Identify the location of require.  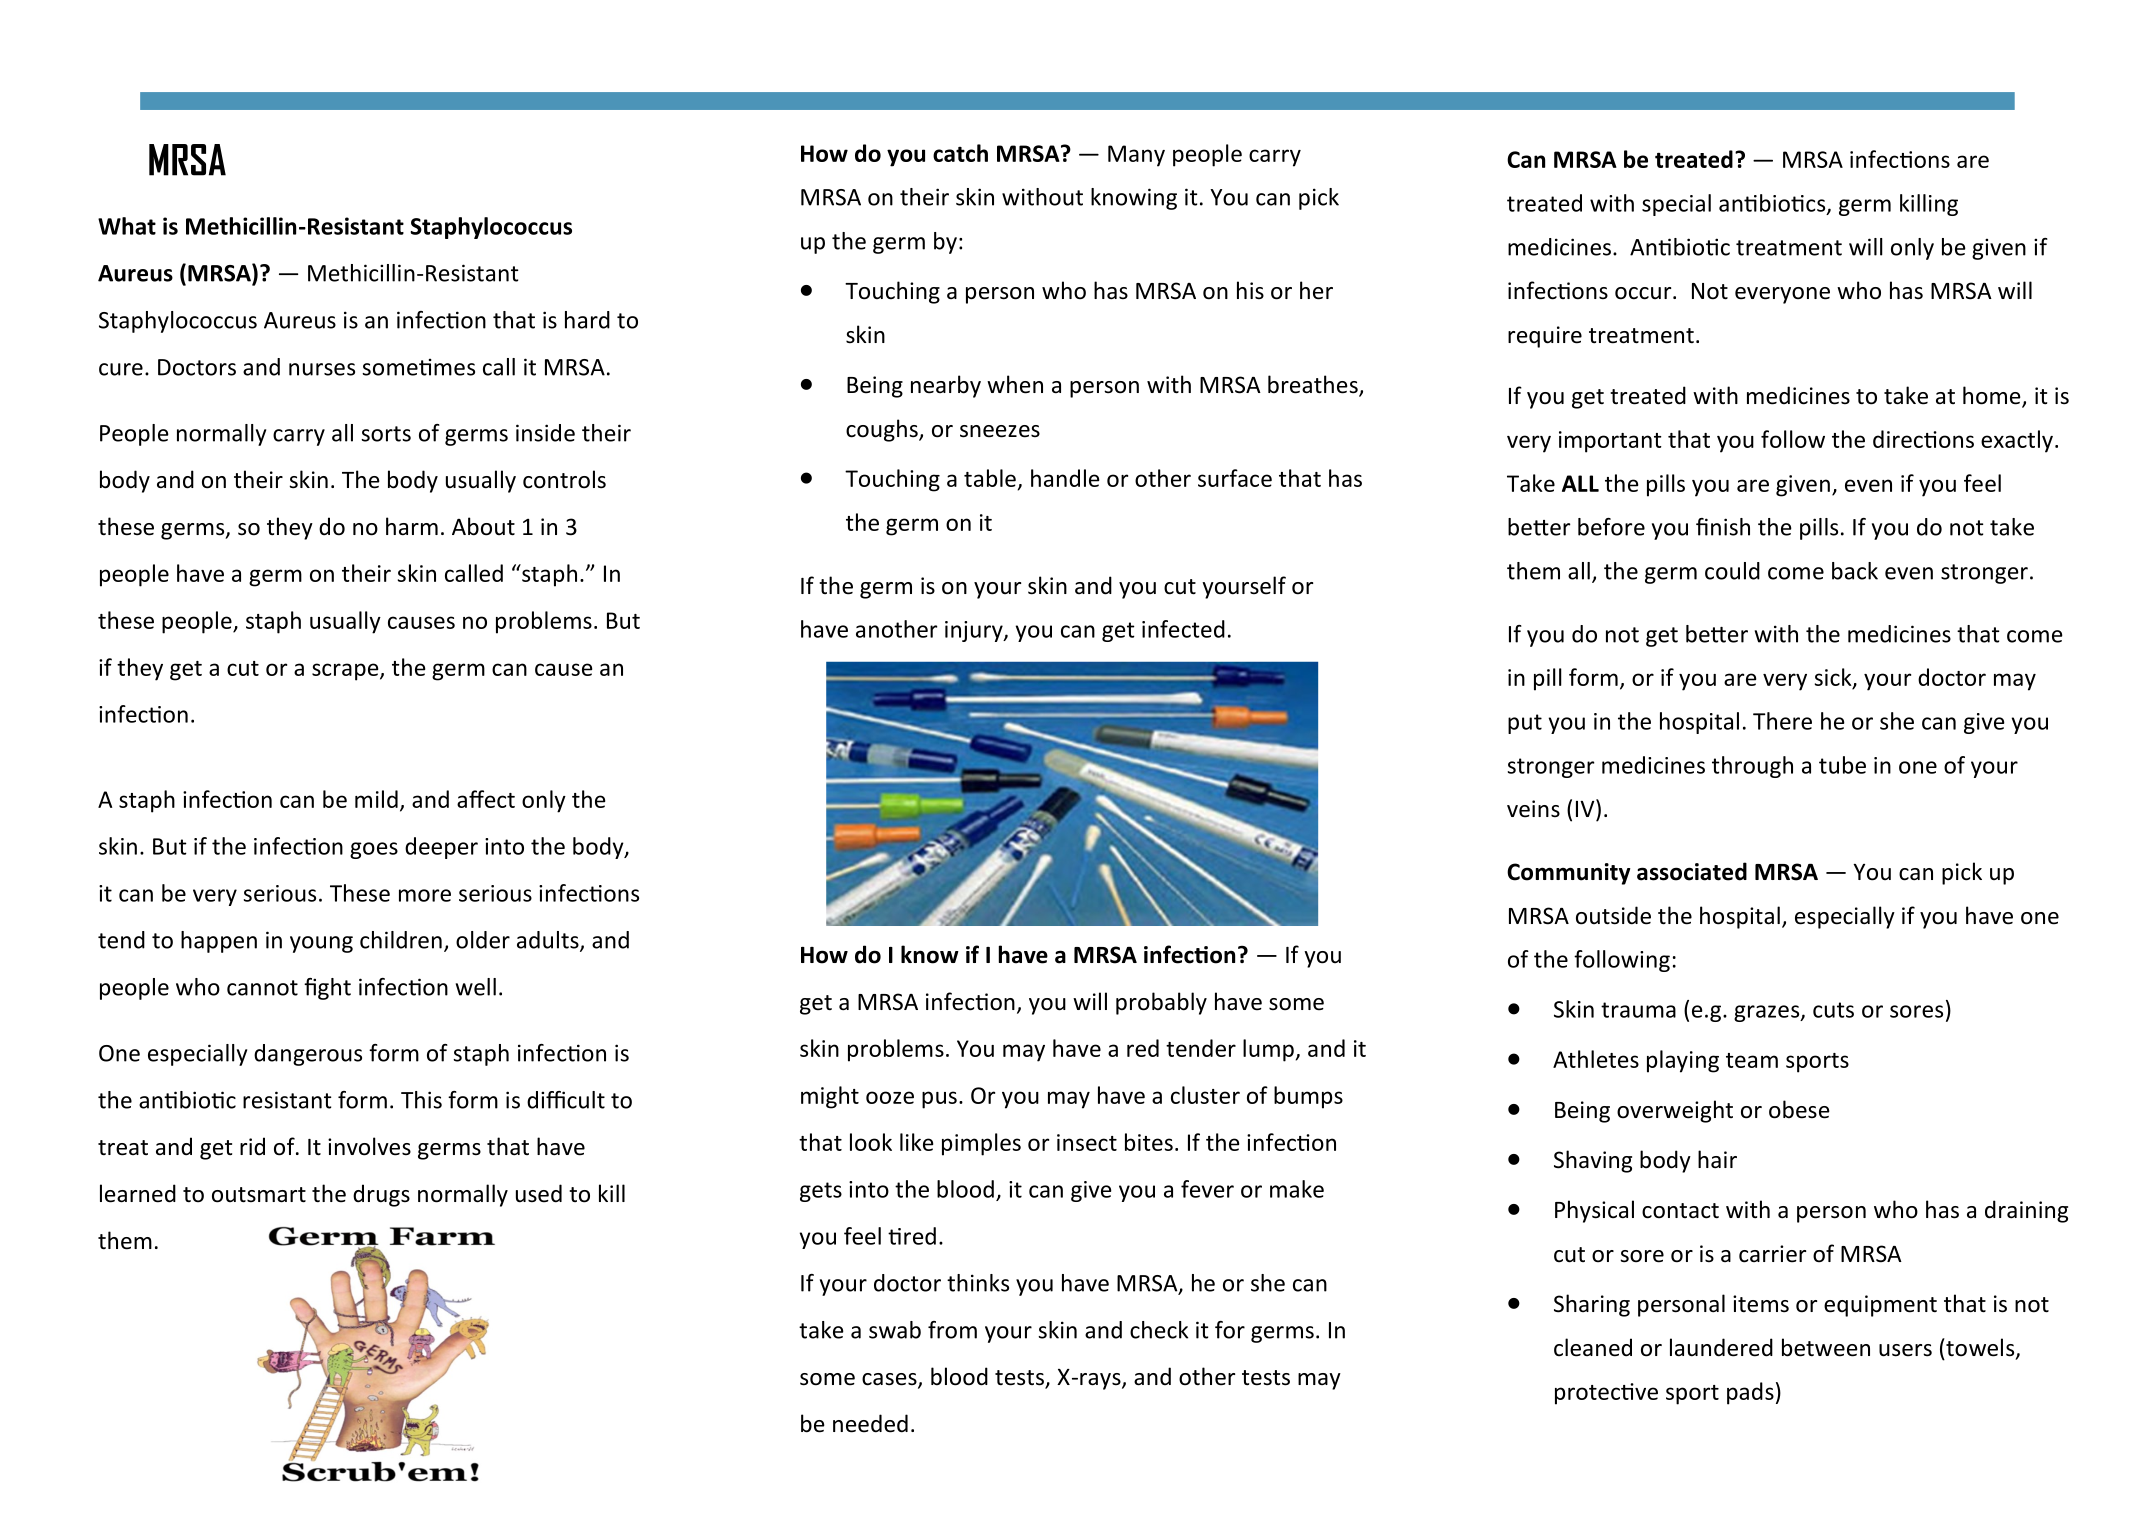
(1545, 337).
